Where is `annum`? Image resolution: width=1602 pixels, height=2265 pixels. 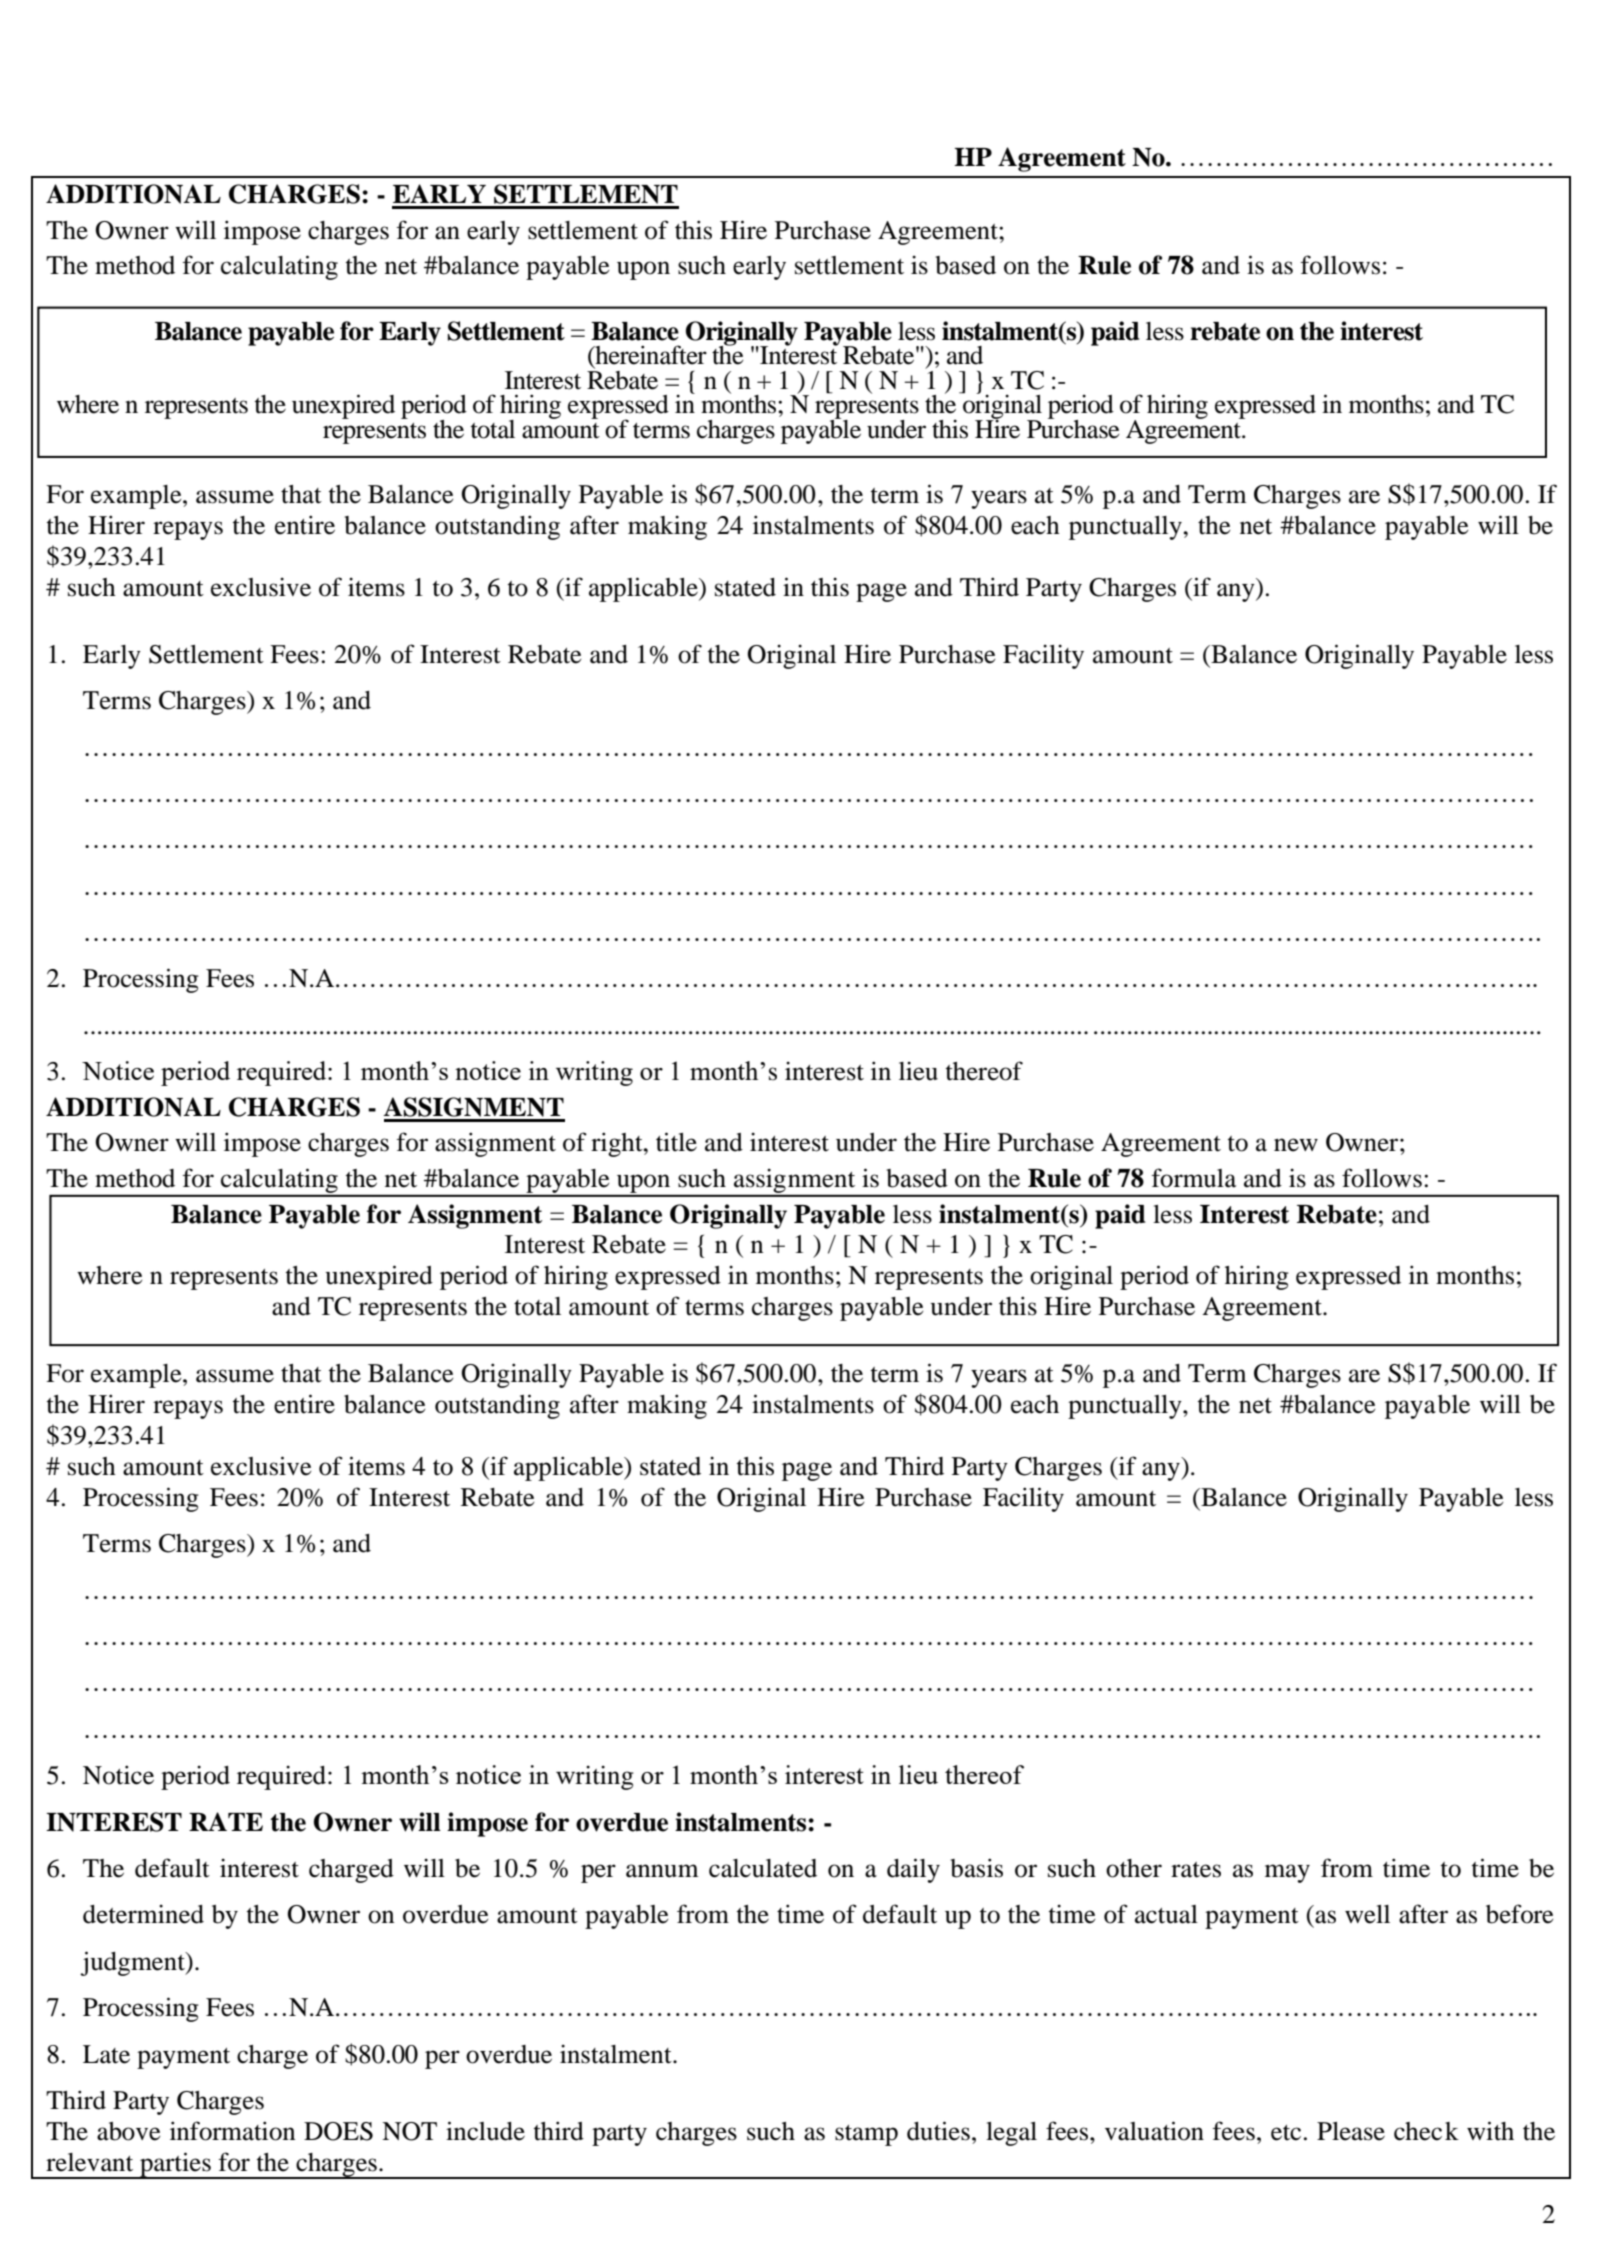
annum is located at coordinates (662, 1871).
